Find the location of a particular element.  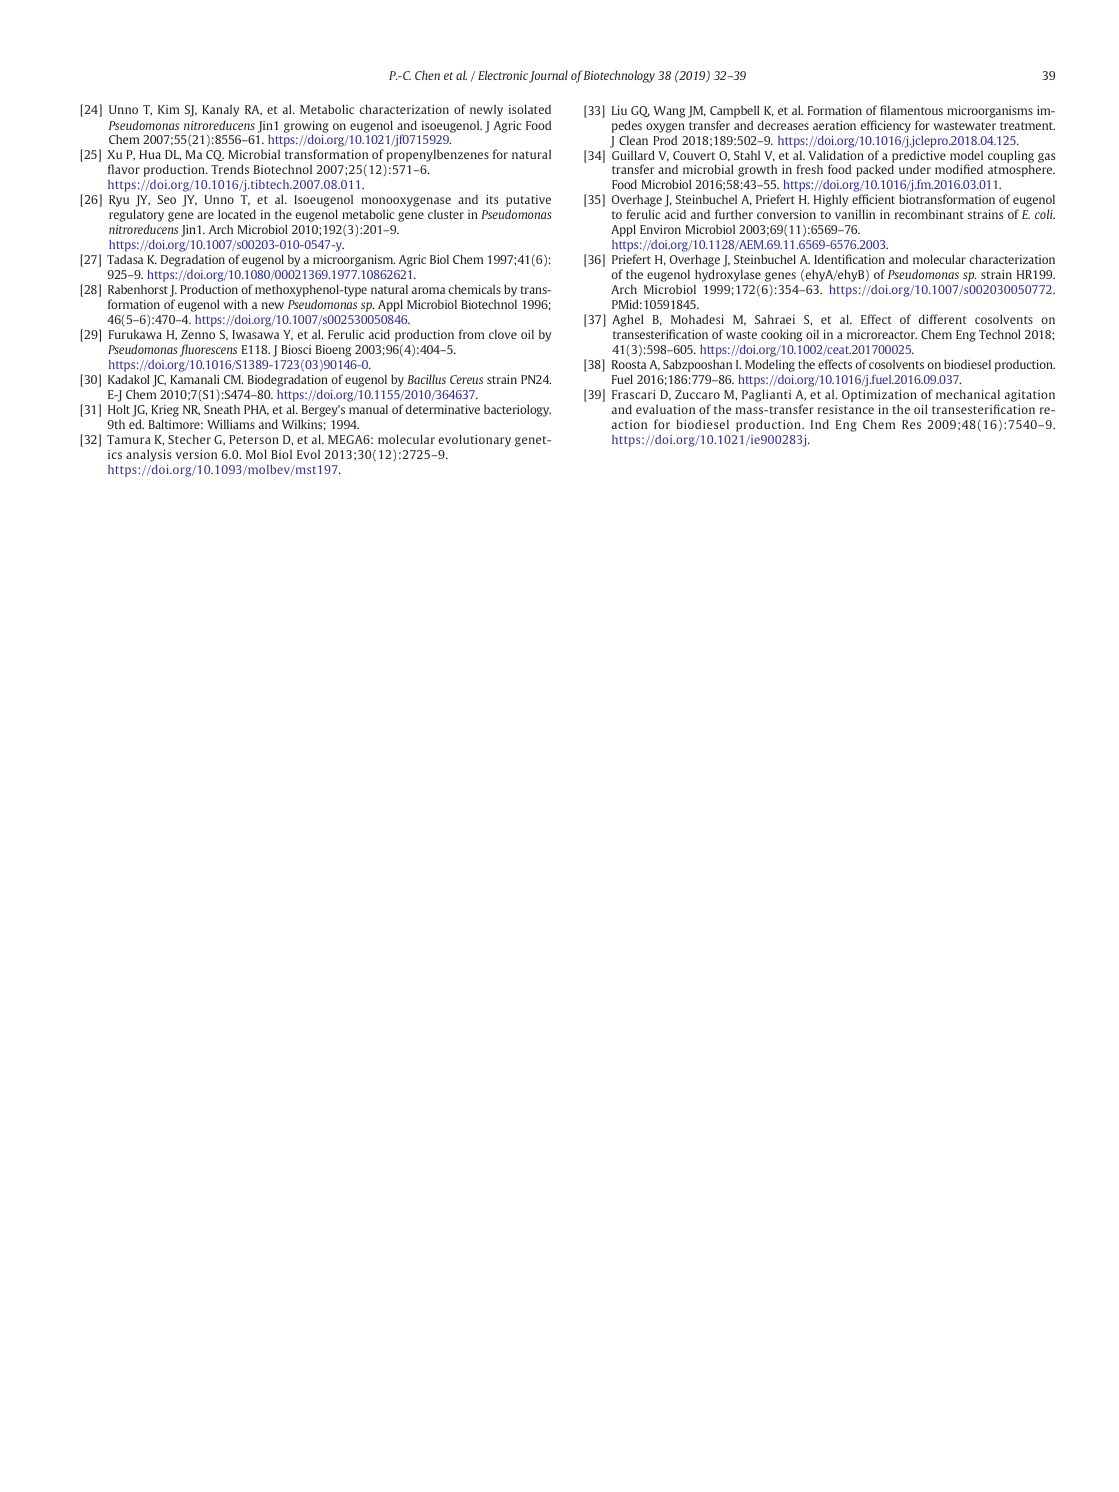

are is located at coordinates (205, 215).
